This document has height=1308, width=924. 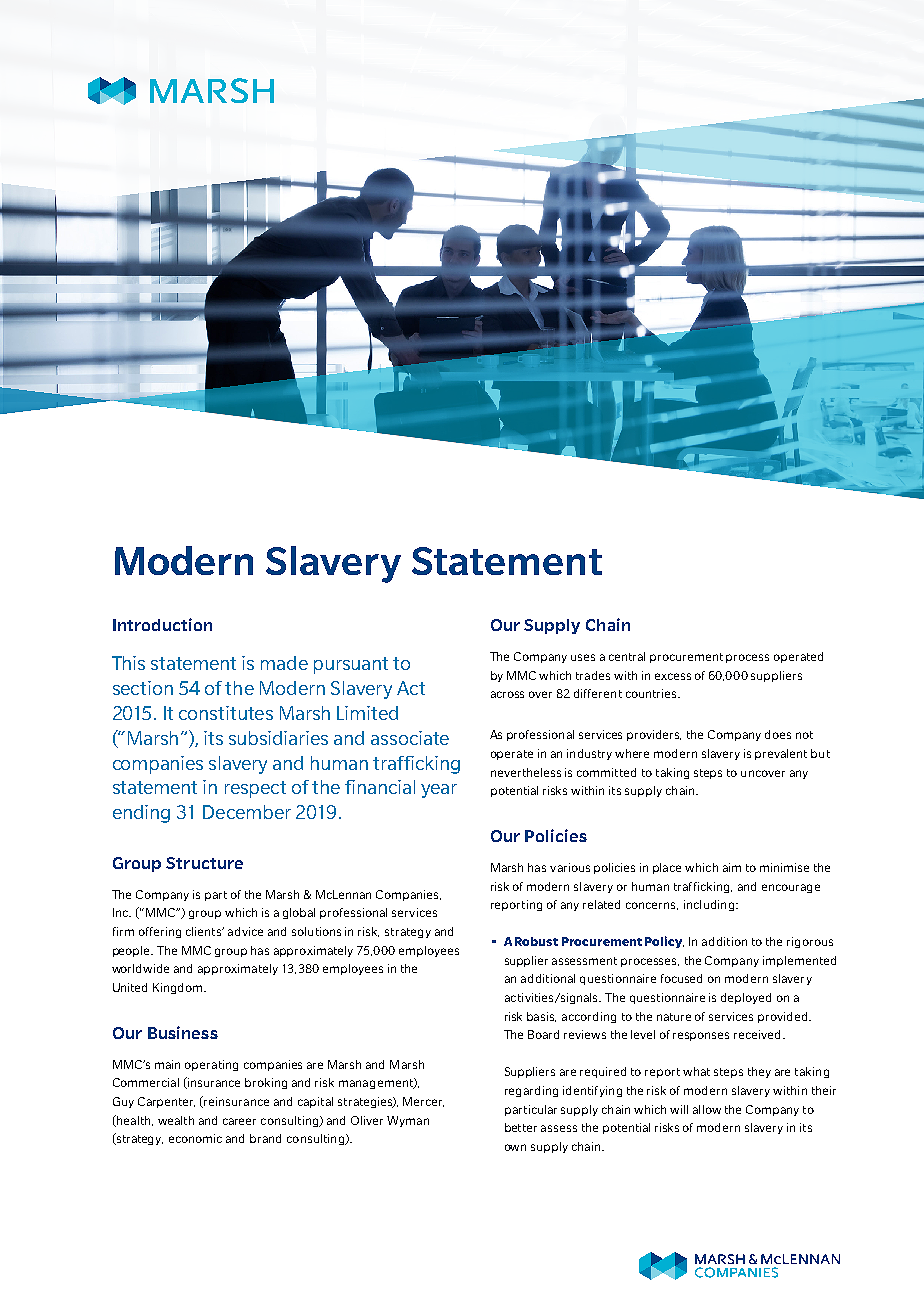 I want to click on Structure, so click(x=204, y=863).
